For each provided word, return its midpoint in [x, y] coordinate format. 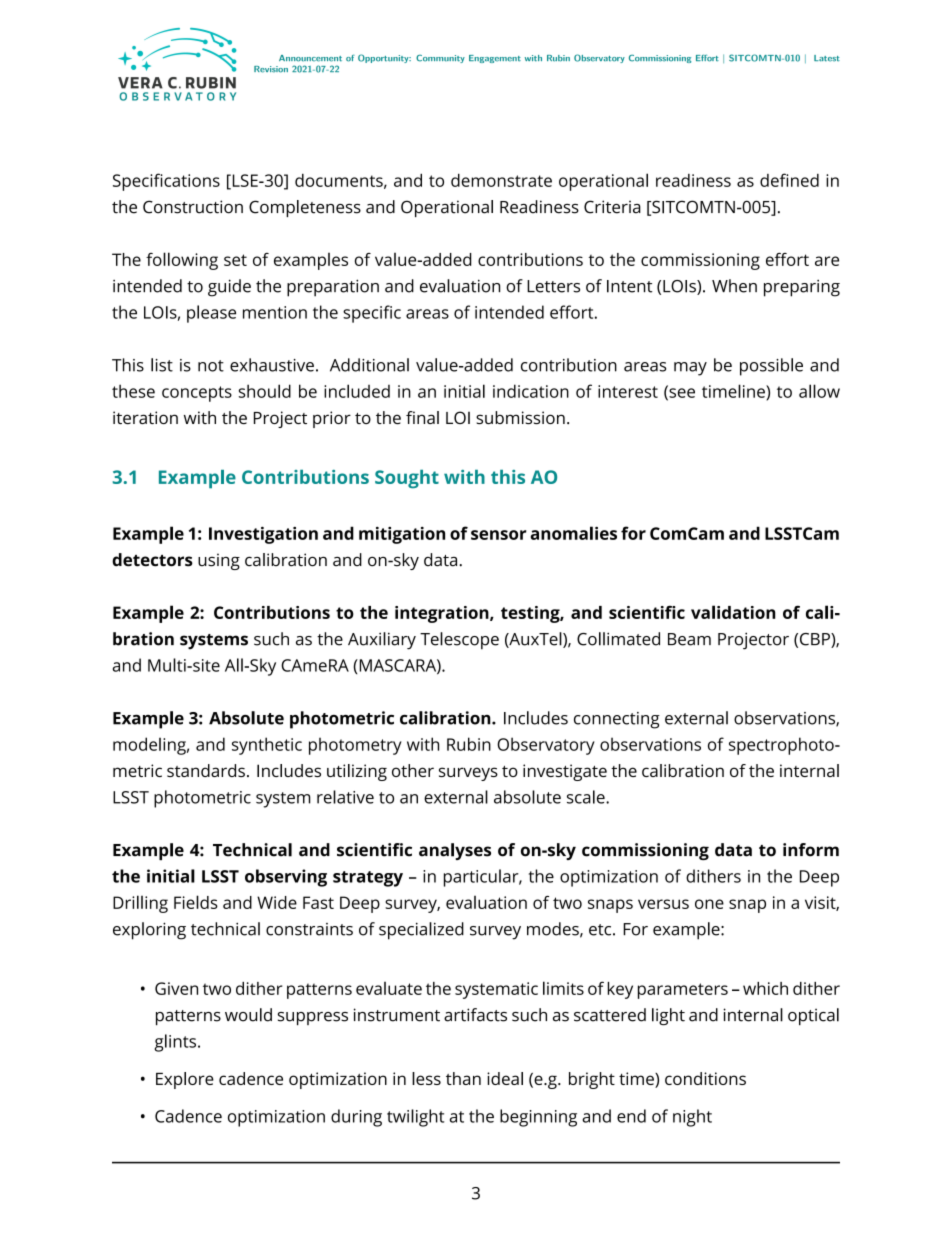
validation [733, 612]
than [463, 1078]
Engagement [495, 59]
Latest [827, 58]
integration [443, 614]
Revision [271, 69]
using [219, 561]
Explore [185, 1080]
